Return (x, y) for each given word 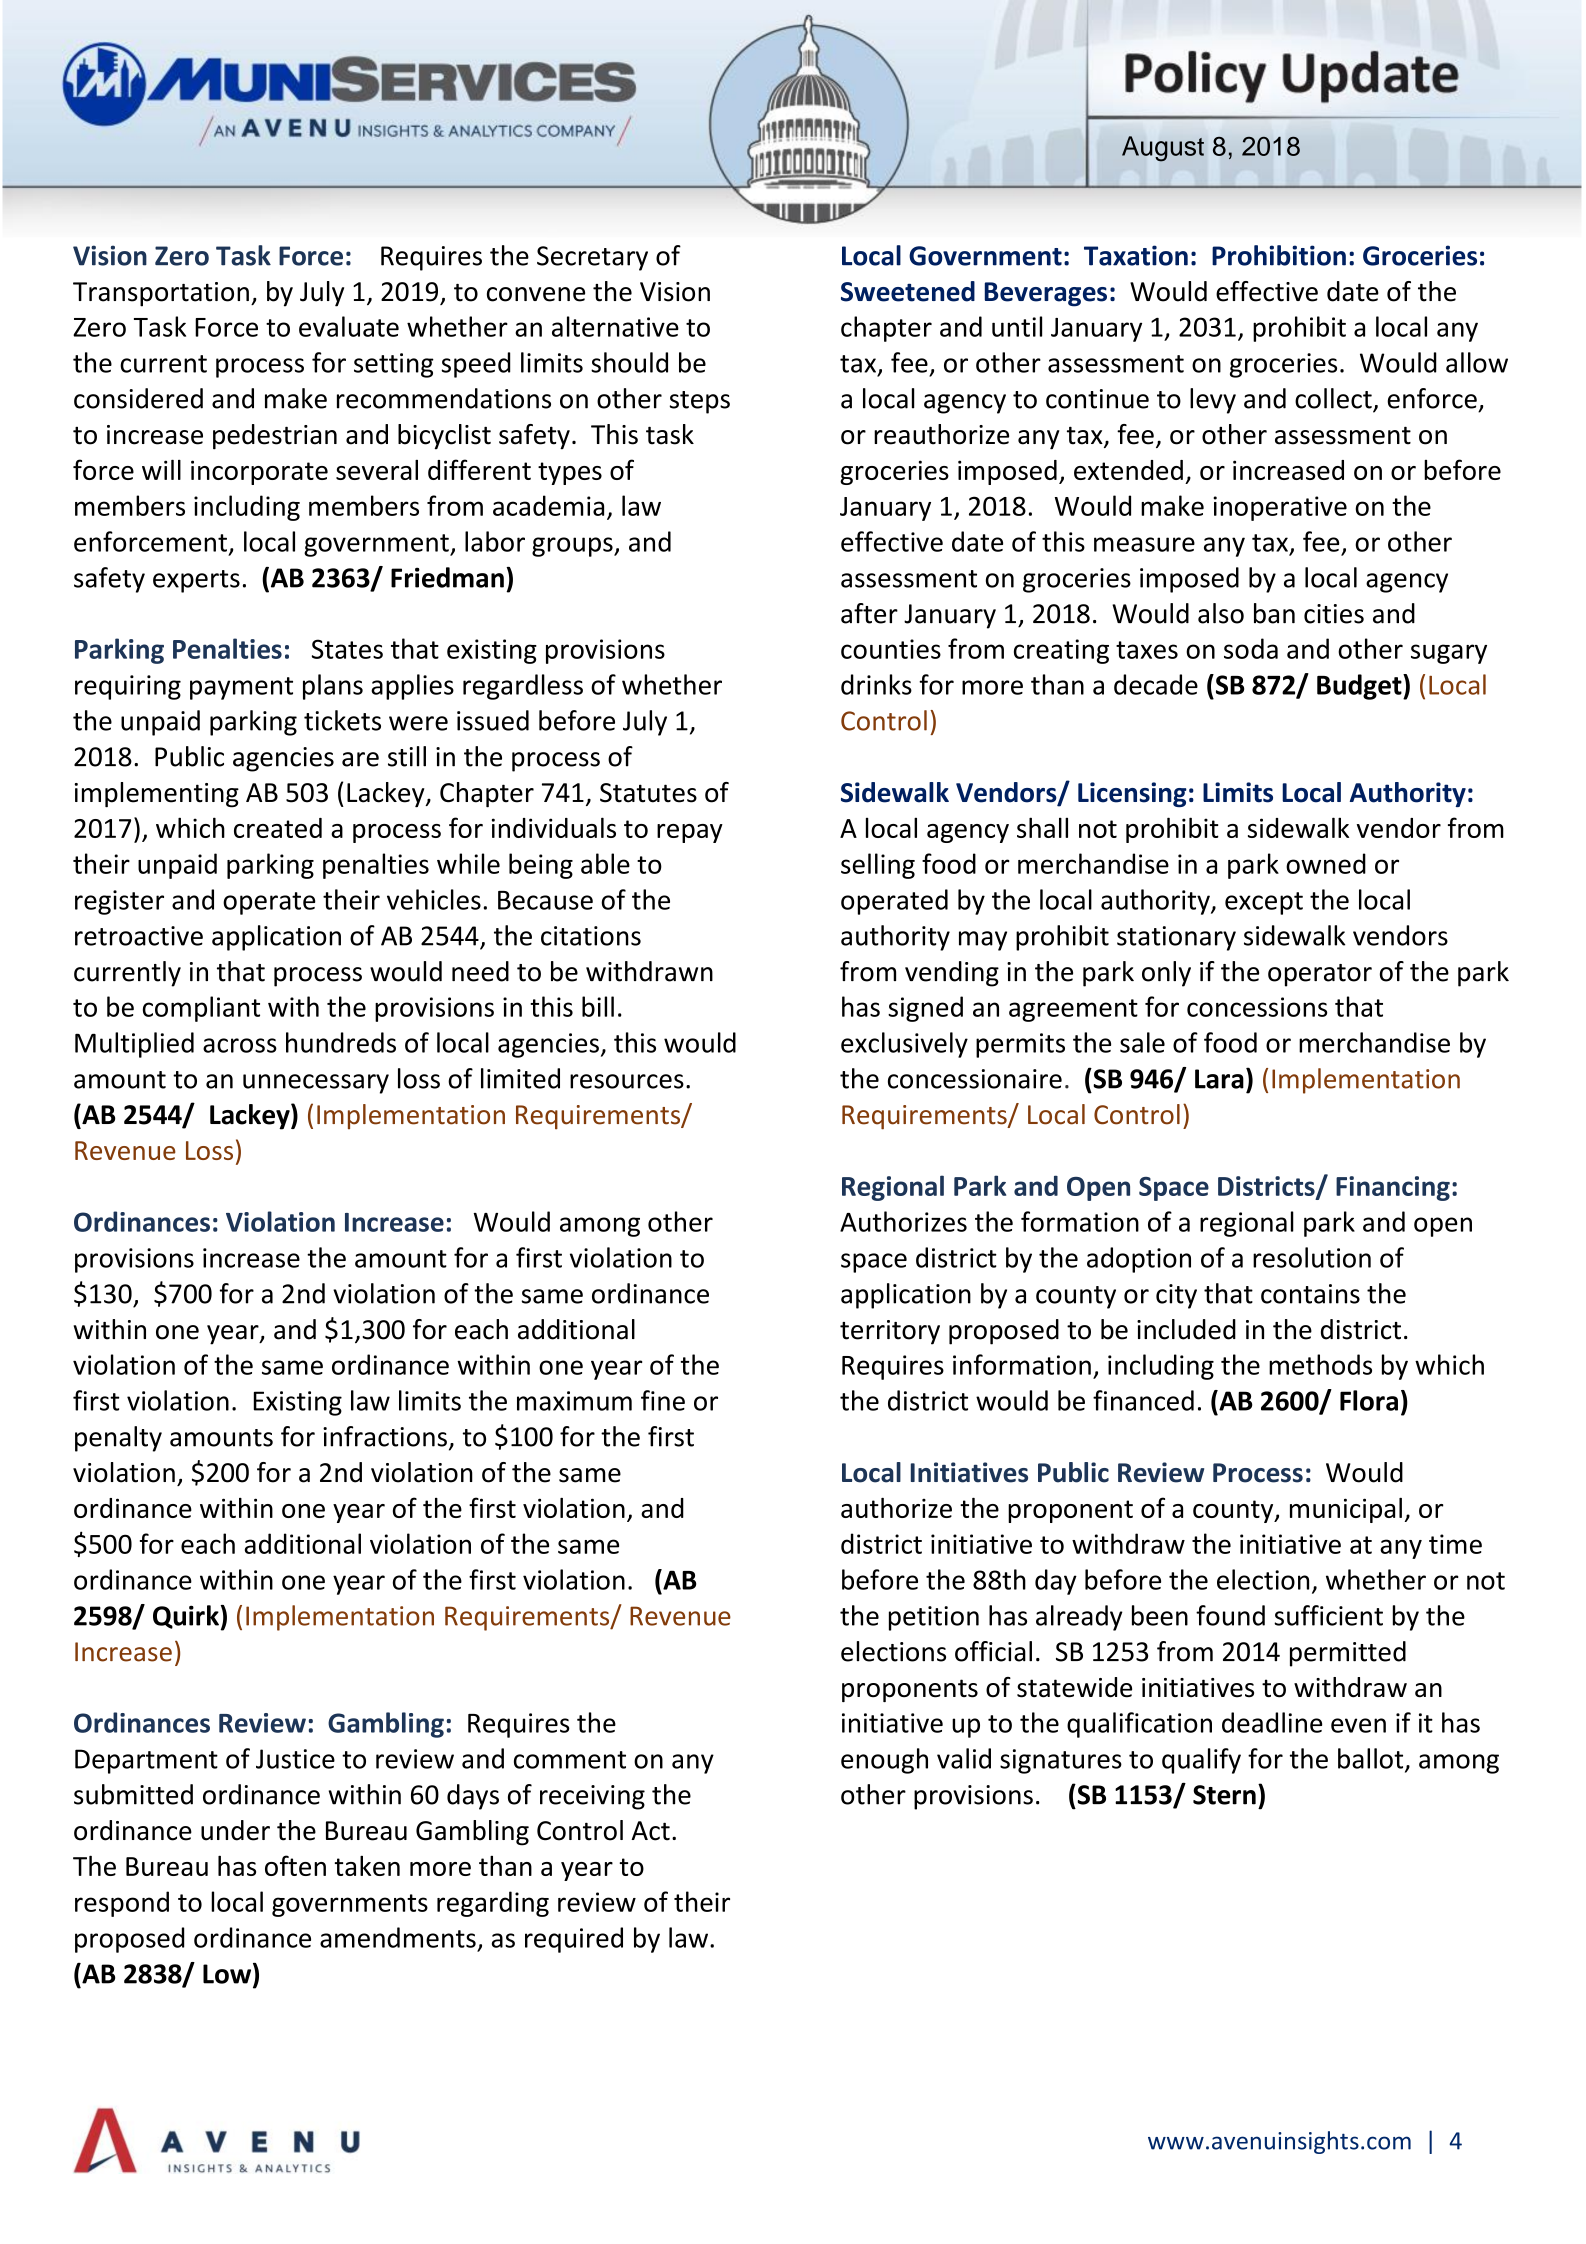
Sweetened (908, 291)
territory (890, 1332)
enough (884, 1761)
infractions (385, 1436)
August (1163, 149)
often (295, 1865)
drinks (876, 684)
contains (1310, 1294)
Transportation (161, 294)
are (360, 759)
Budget (1360, 687)
